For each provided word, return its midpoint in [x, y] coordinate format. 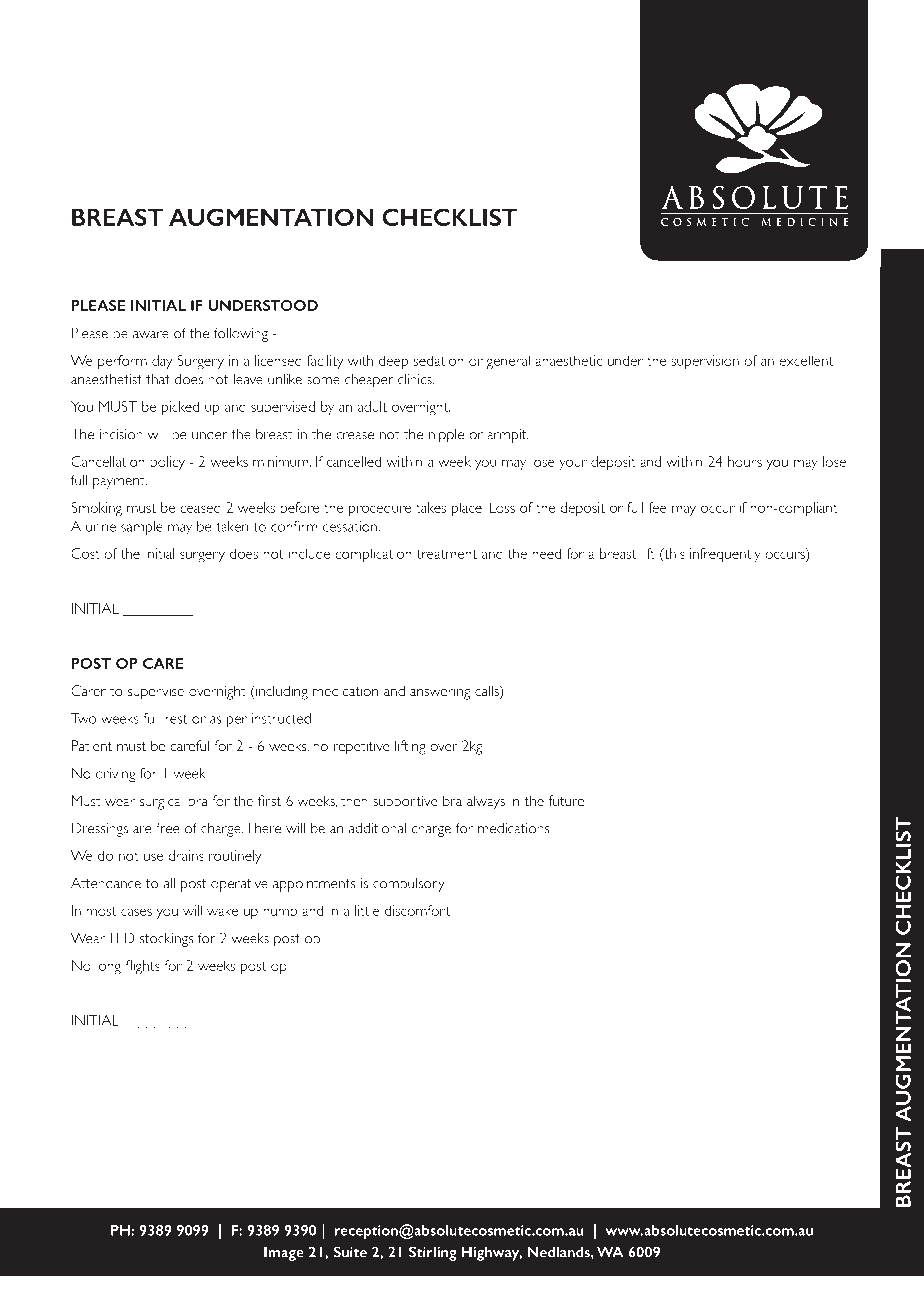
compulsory [409, 884]
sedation [439, 360]
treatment [447, 554]
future [566, 800]
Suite [350, 1252]
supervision [705, 362]
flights [143, 967]
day [162, 362]
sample [142, 528]
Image [284, 1253]
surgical [161, 802]
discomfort [418, 910]
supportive [405, 802]
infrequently [725, 555]
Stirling [433, 1253]
